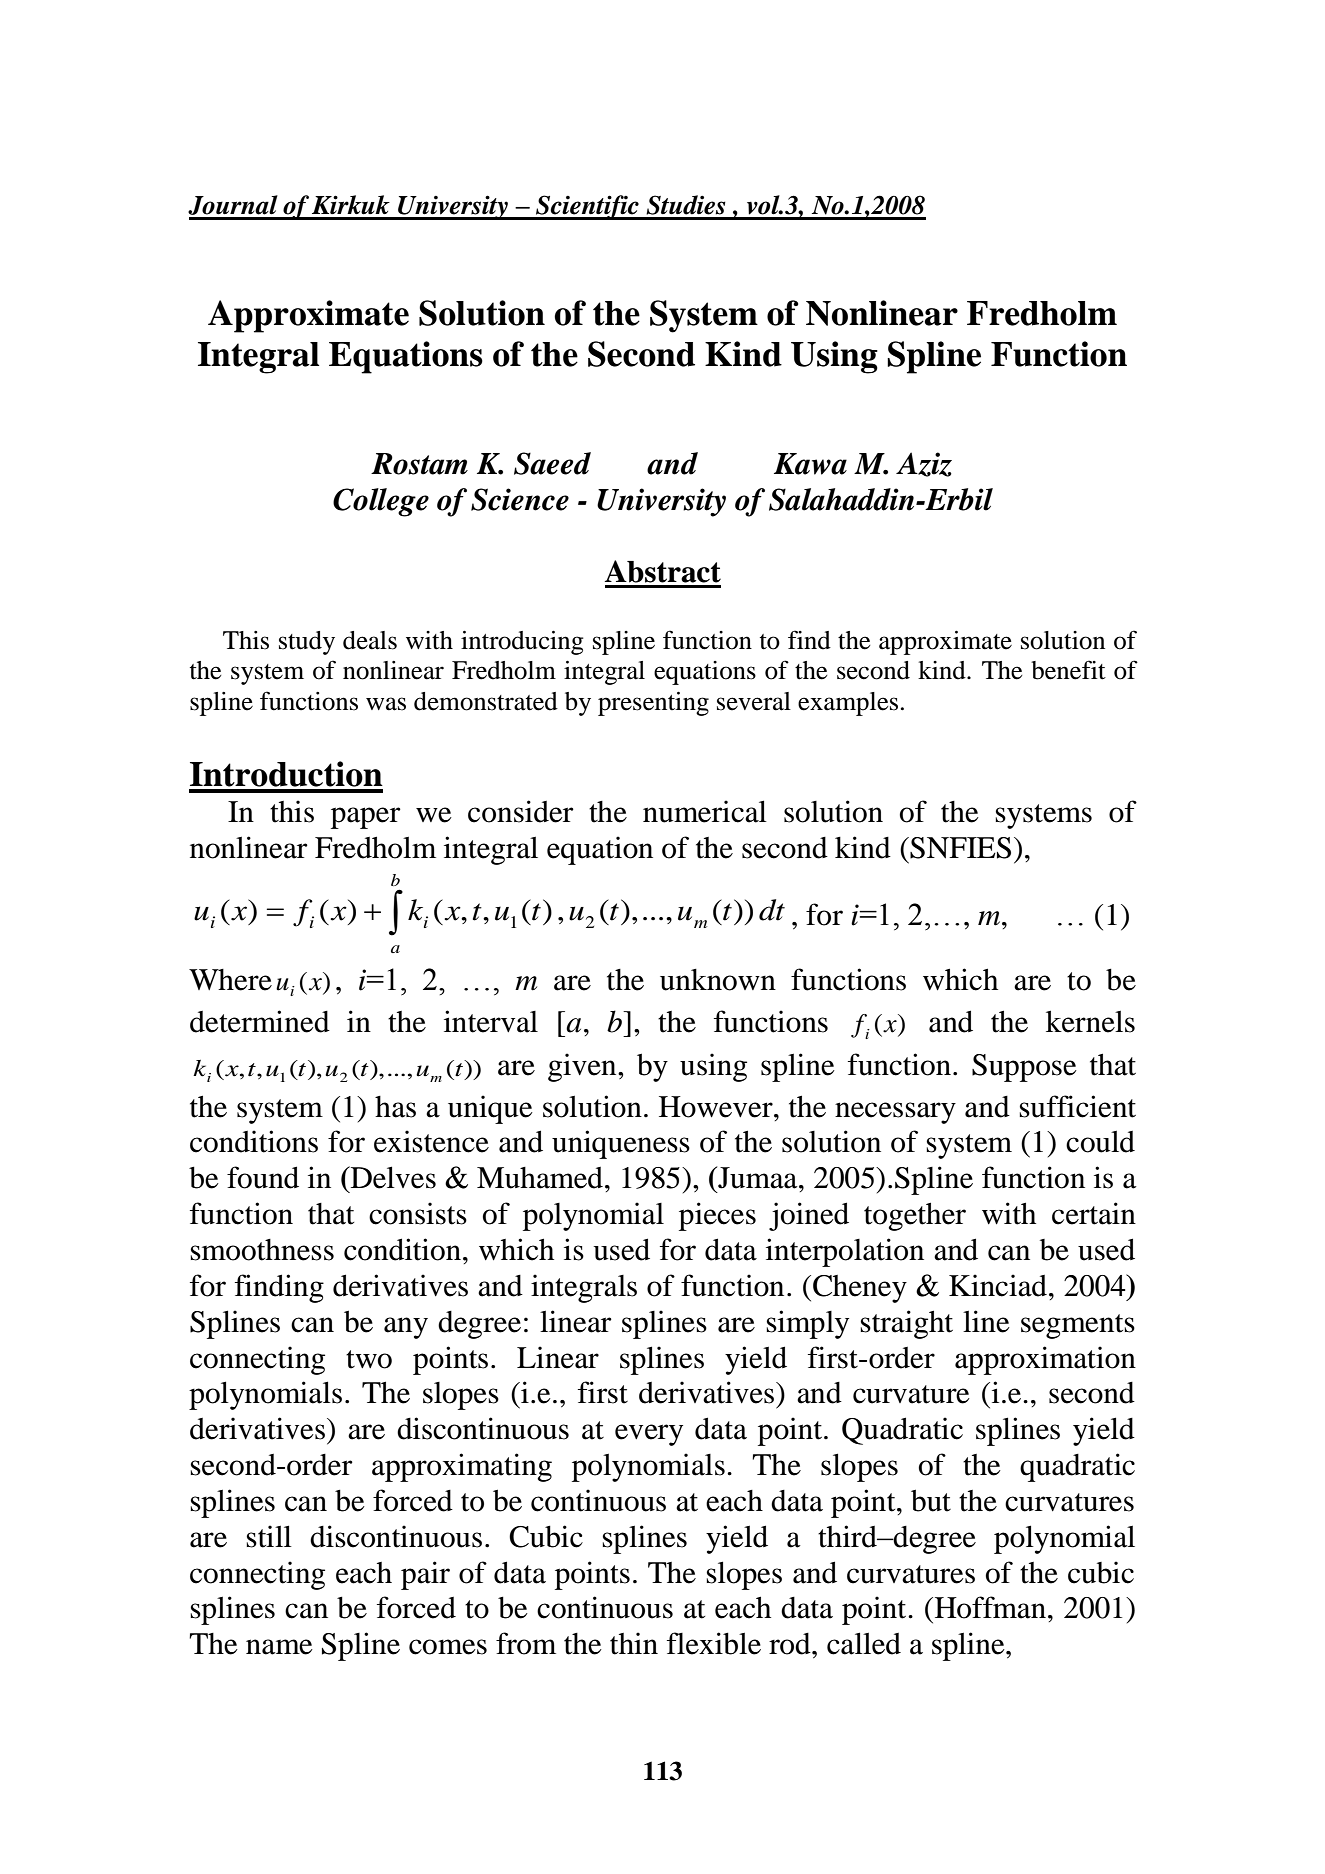 This page has width=1325, height=1874. Describe the element at coordinates (653, 704) in the page. I see `presenting` at that location.
